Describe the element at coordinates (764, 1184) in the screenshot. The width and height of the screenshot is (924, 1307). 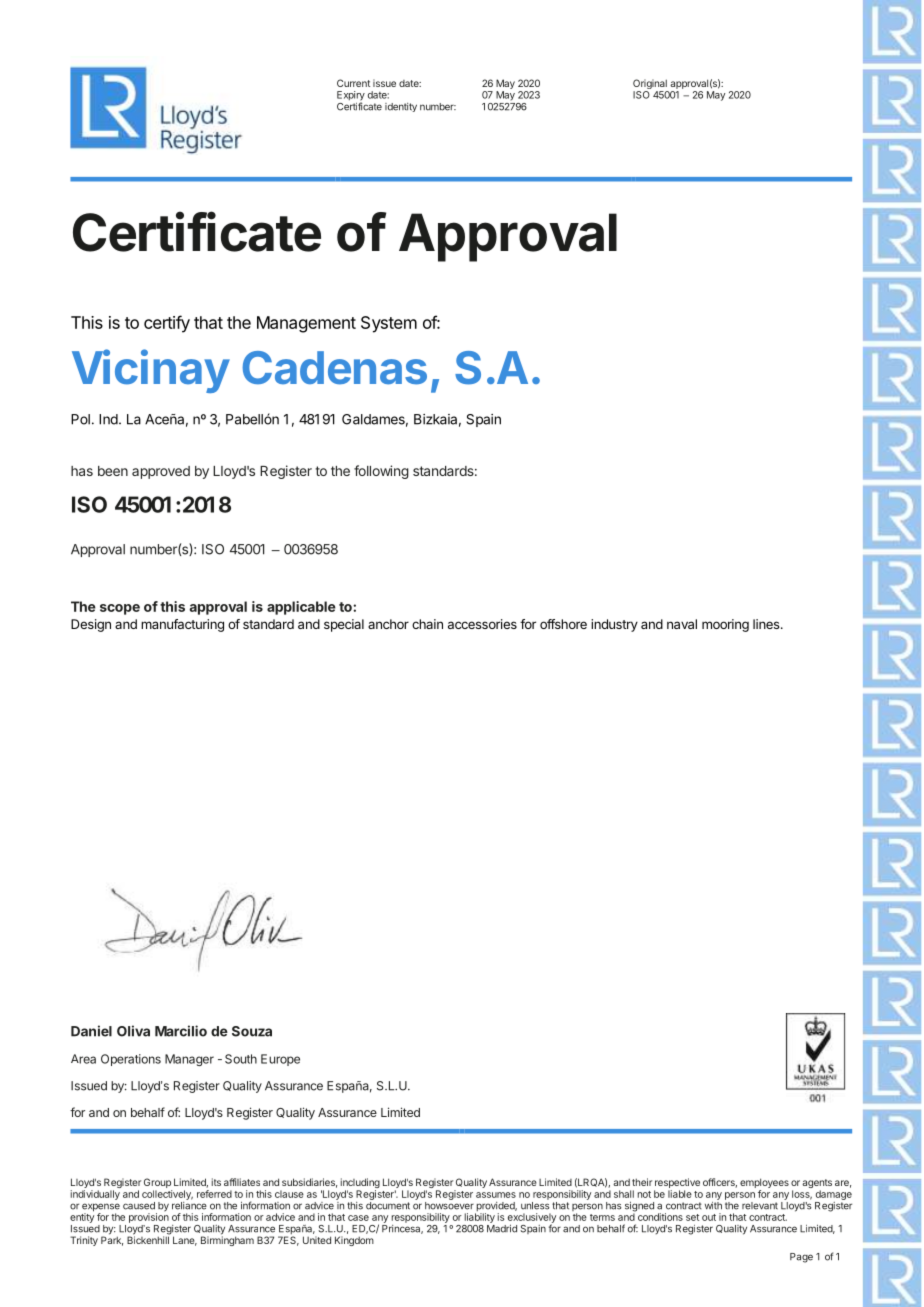
I see `employees` at that location.
